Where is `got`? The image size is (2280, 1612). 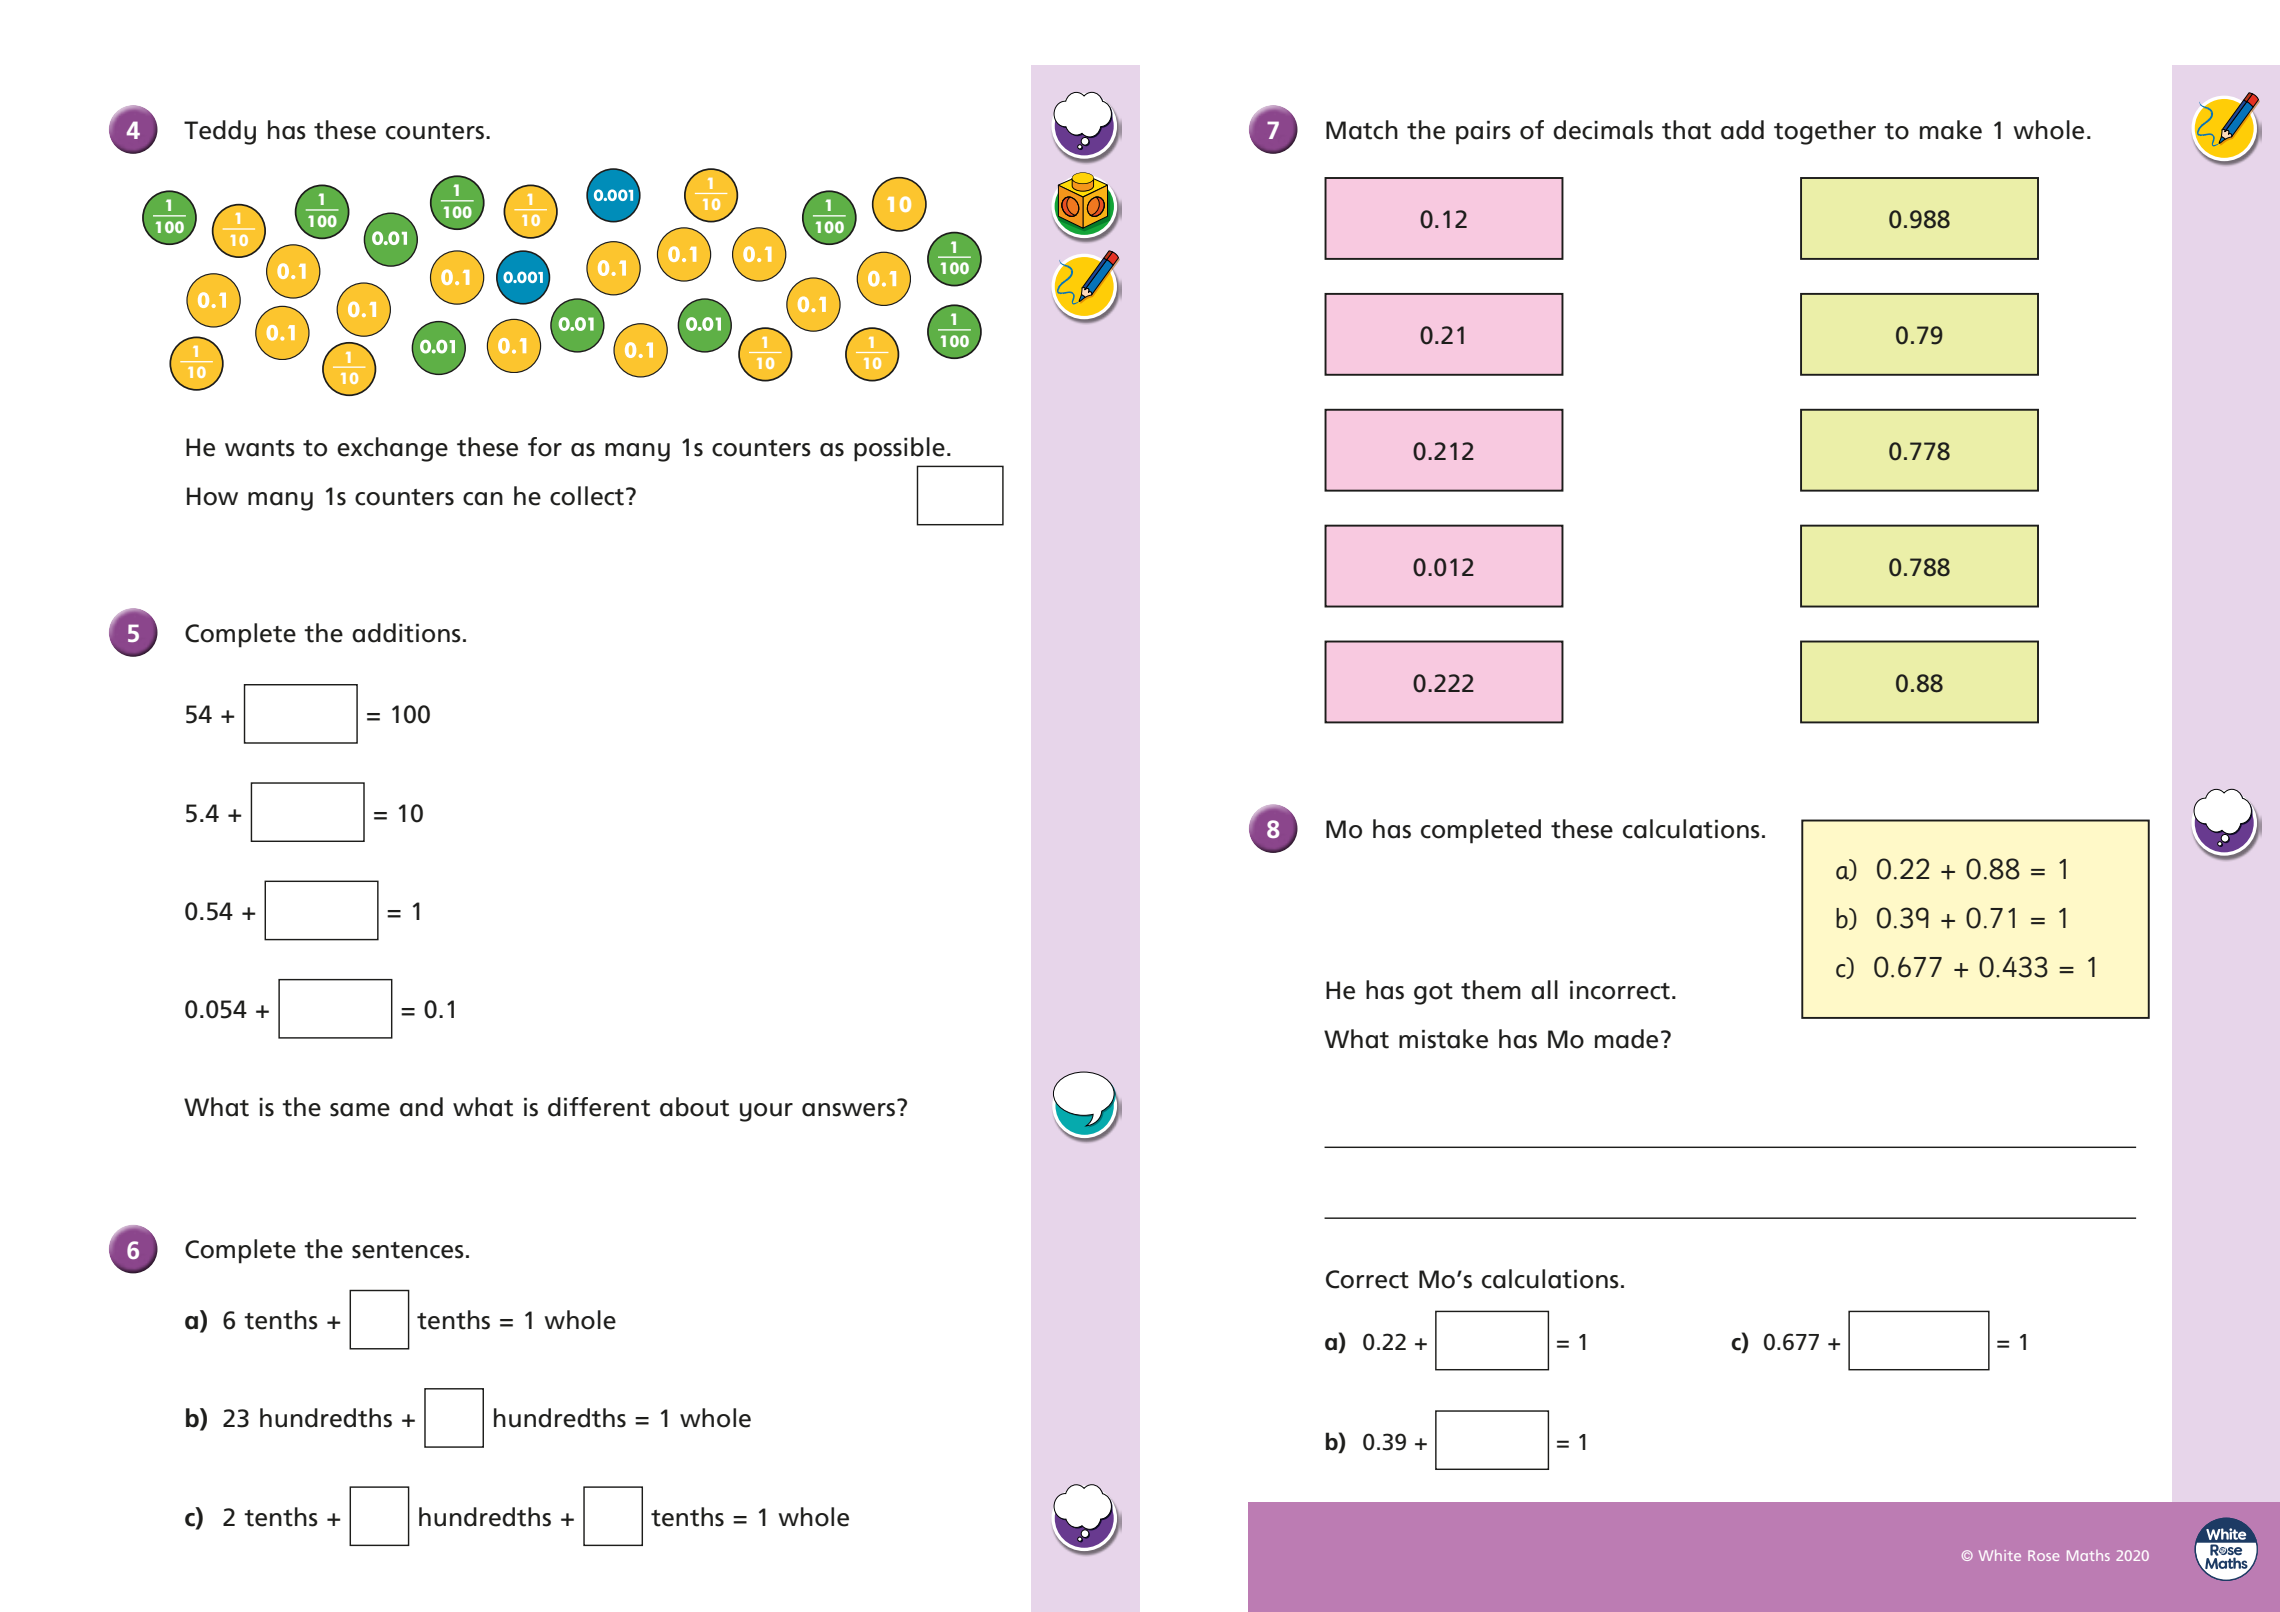 got is located at coordinates (1433, 994).
